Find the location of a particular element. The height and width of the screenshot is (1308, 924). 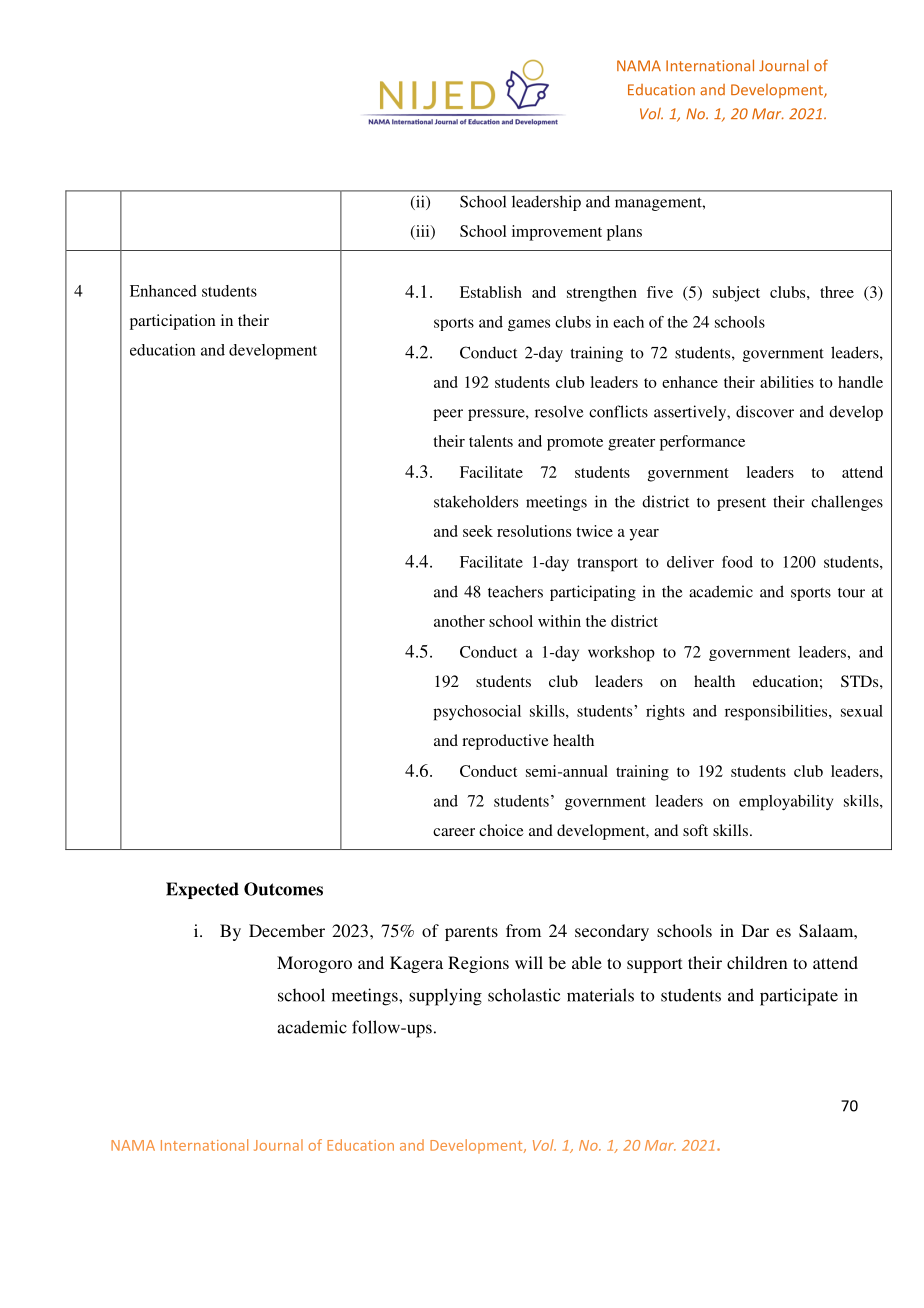

participation is located at coordinates (173, 322).
